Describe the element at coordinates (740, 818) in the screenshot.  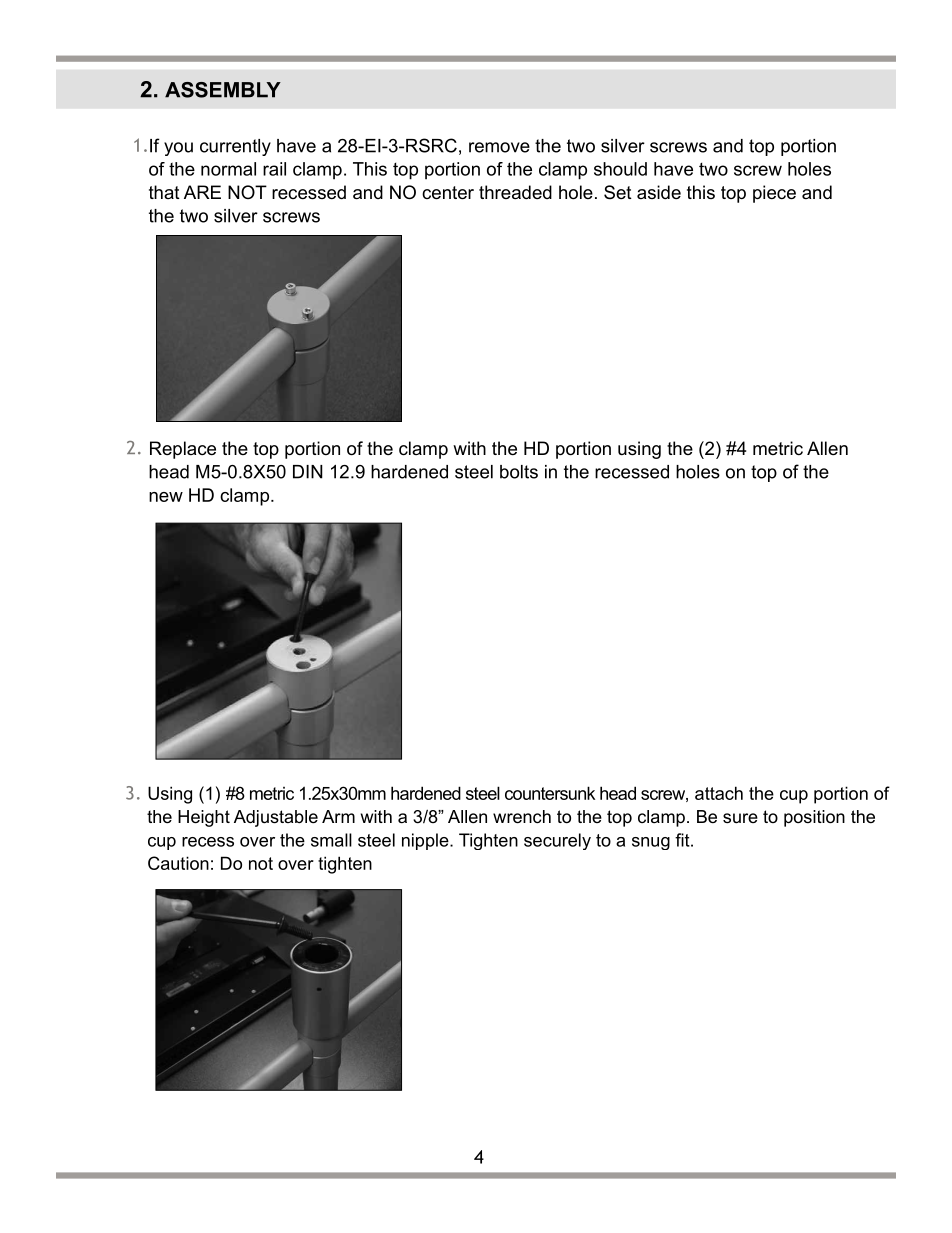
I see `sure` at that location.
